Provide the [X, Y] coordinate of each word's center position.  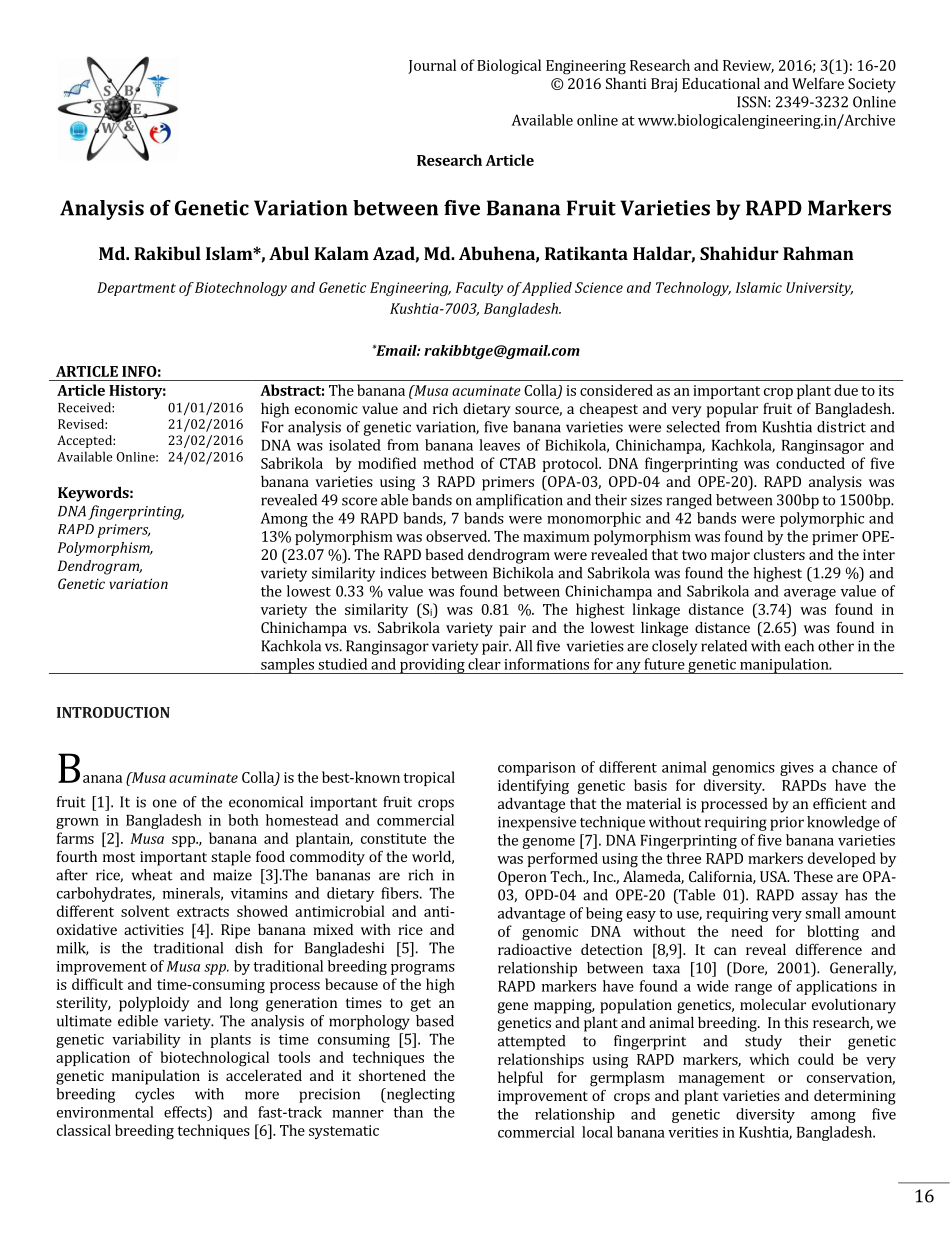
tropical [429, 778]
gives [797, 769]
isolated [355, 445]
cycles [154, 1095]
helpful [520, 1078]
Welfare [818, 83]
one [165, 803]
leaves [499, 445]
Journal [432, 66]
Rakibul [167, 253]
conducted [810, 463]
